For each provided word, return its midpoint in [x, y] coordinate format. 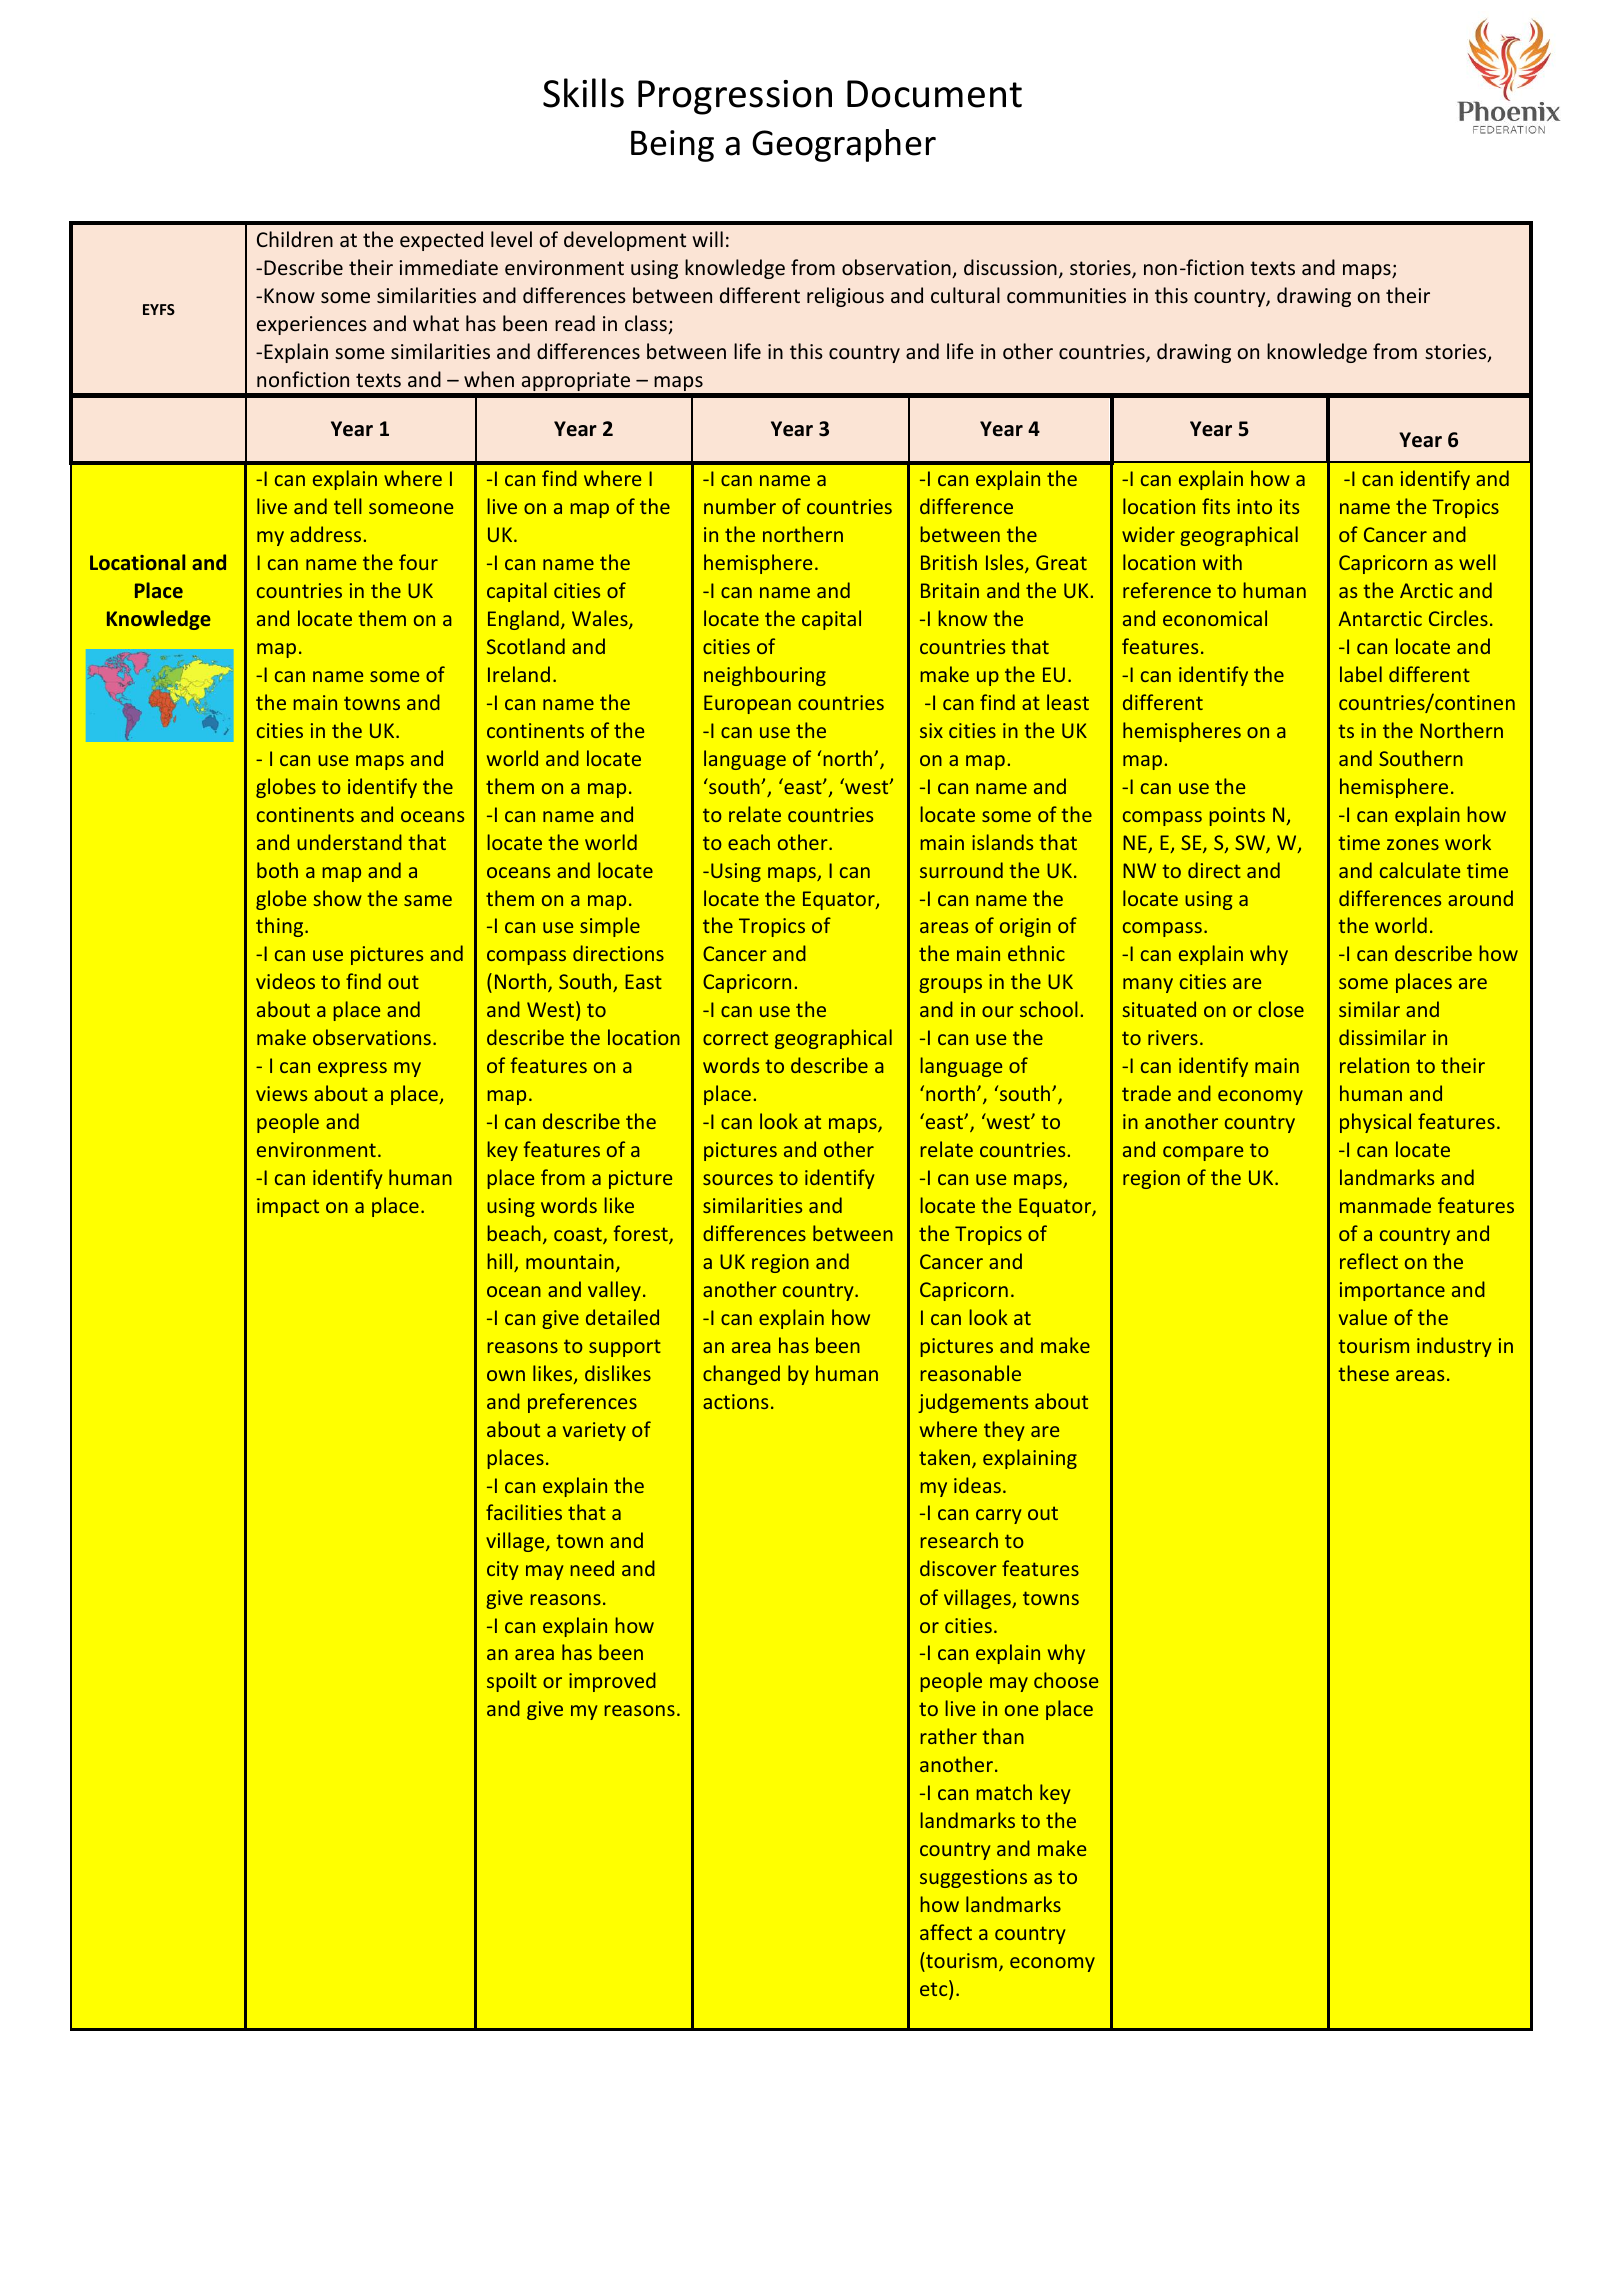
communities [1066, 295]
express [352, 1069]
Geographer [844, 145]
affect [946, 1932]
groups [950, 985]
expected [441, 241]
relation [1374, 1065]
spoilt [512, 1682]
